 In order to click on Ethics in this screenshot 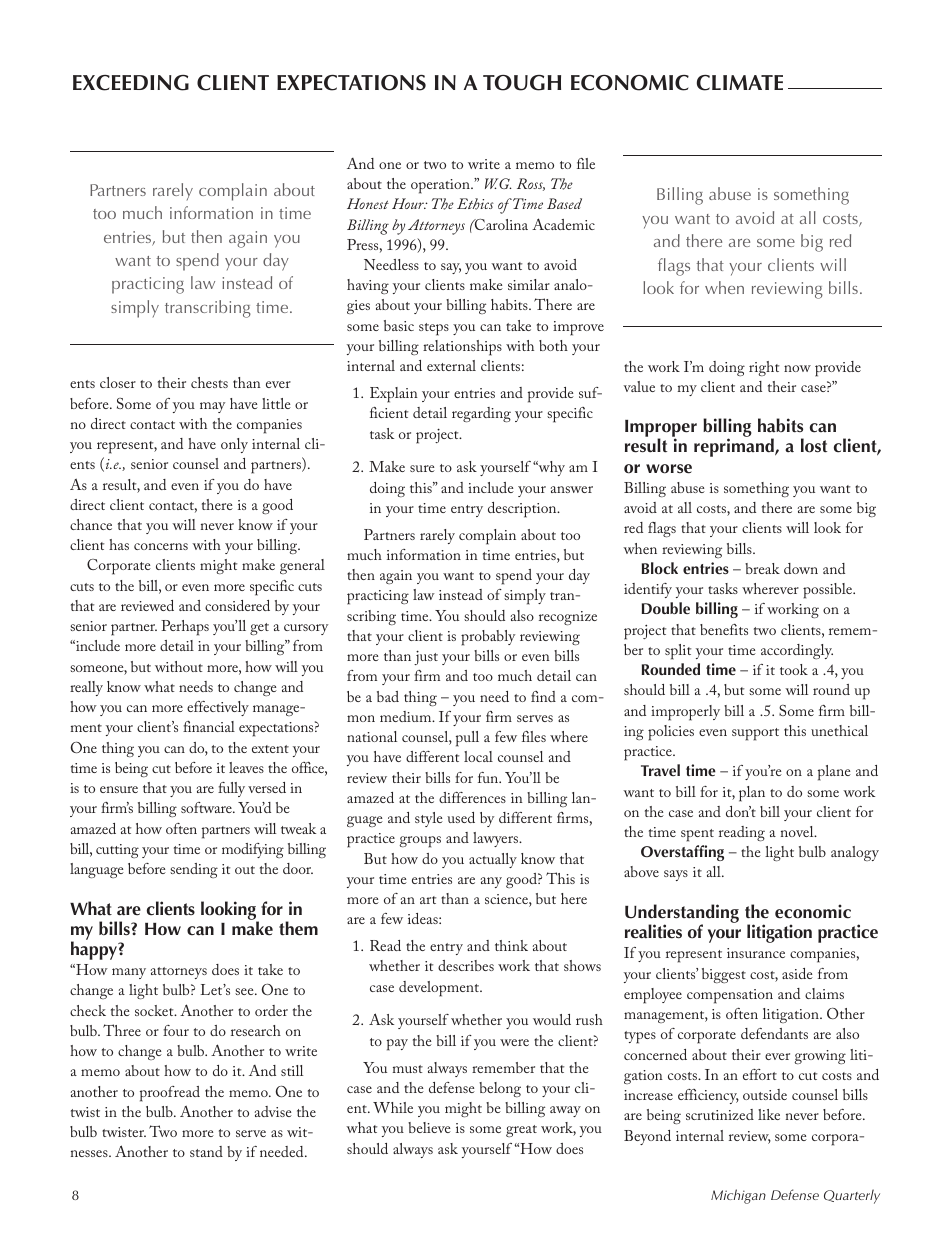, I will do `click(475, 204)`.
